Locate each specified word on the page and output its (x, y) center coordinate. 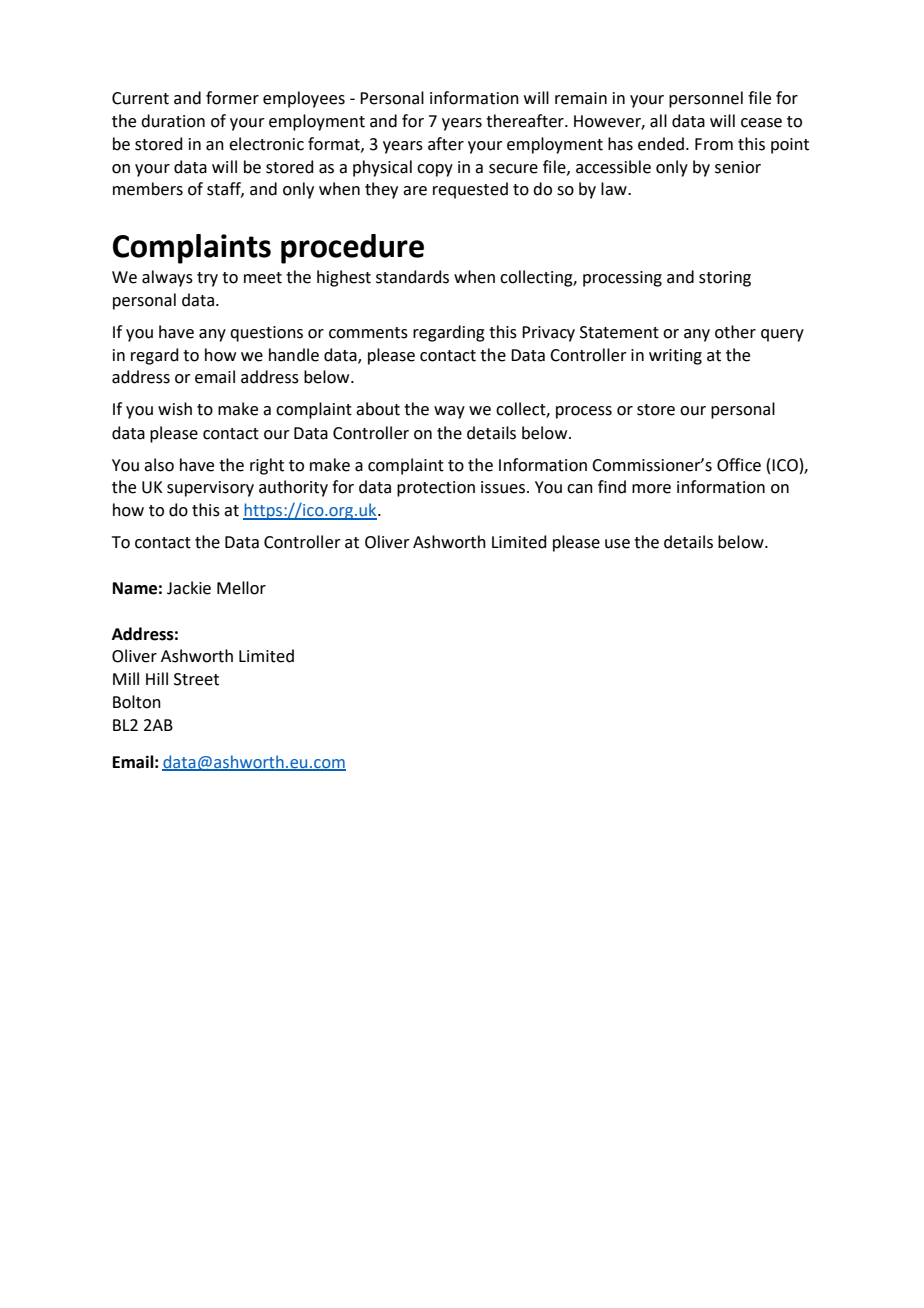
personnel (706, 99)
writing (675, 357)
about (378, 409)
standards (412, 277)
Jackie (189, 588)
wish (175, 409)
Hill (157, 678)
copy (435, 170)
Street (196, 679)
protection (436, 489)
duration (173, 121)
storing (725, 279)
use (617, 544)
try (207, 279)
